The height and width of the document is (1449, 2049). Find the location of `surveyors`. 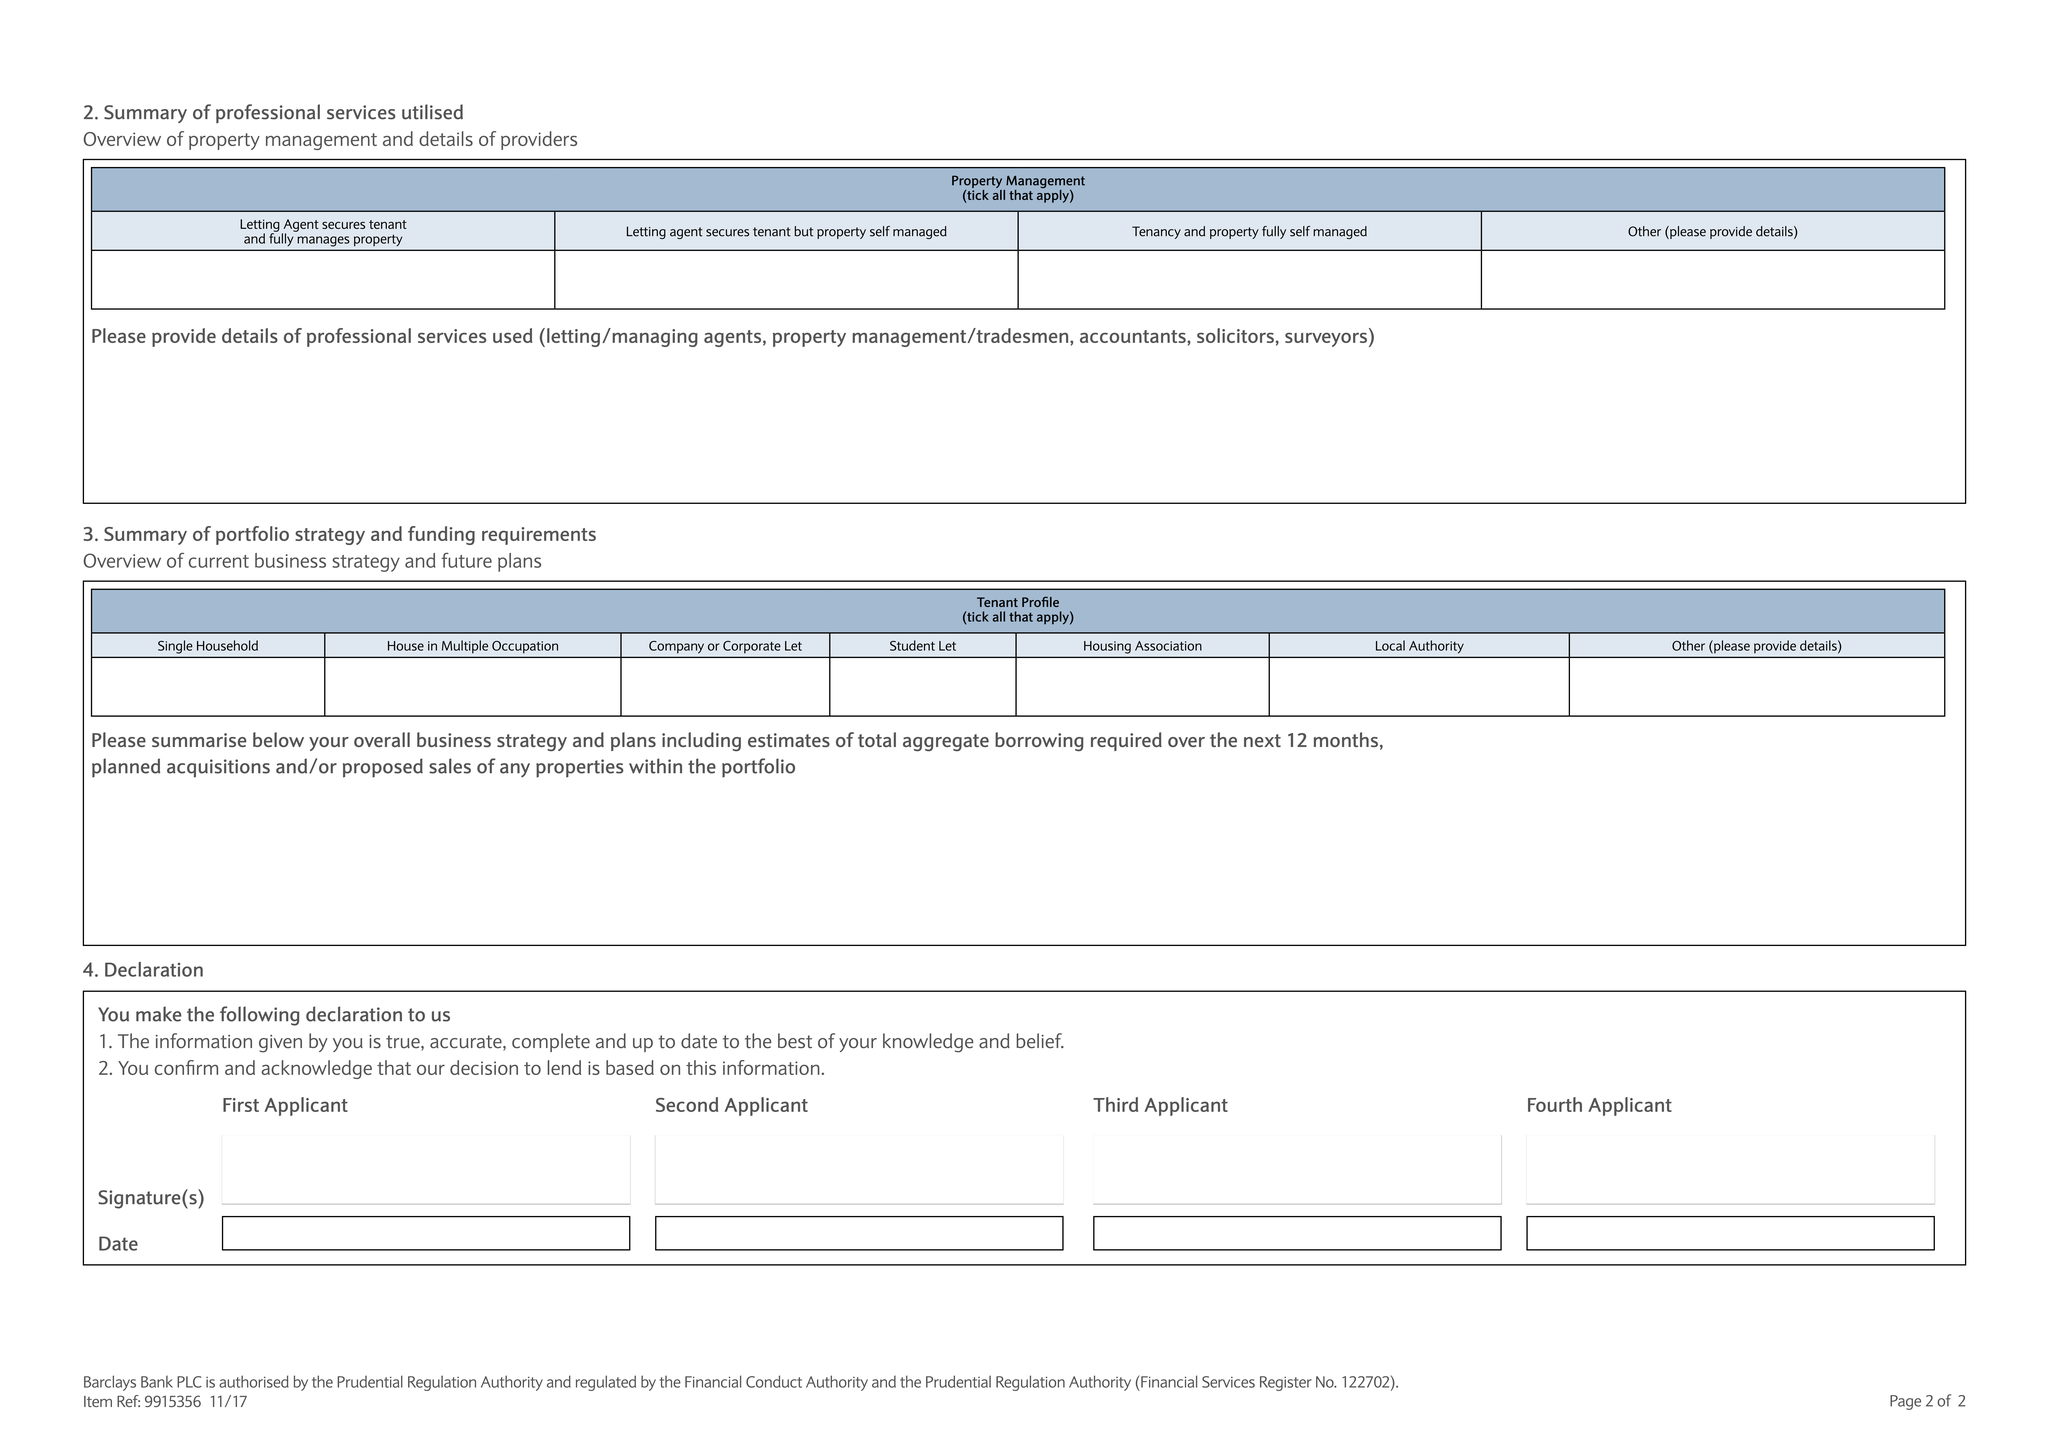

surveyors is located at coordinates (1326, 340).
